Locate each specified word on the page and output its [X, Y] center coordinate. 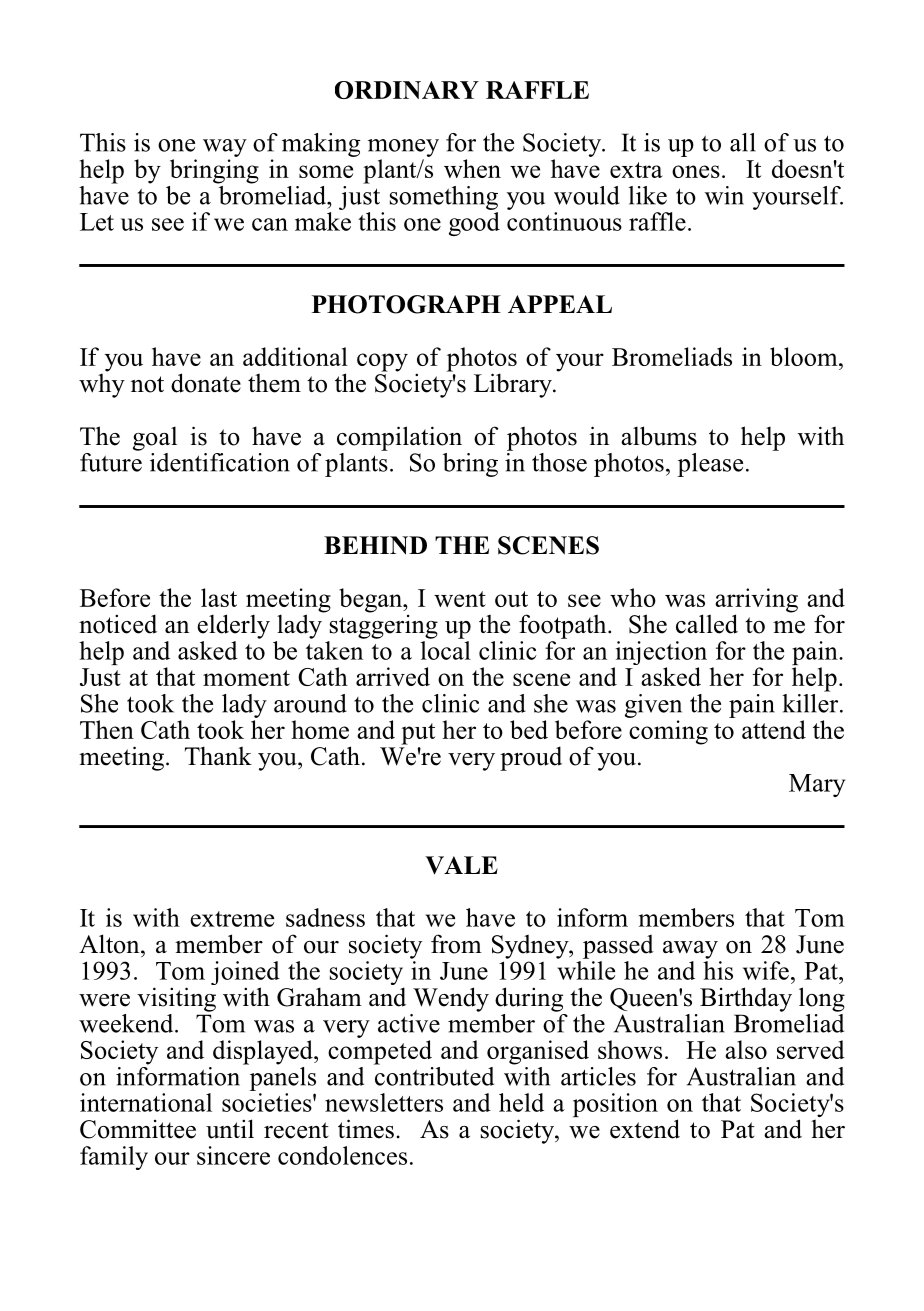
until [230, 1129]
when [472, 168]
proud [531, 758]
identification [220, 462]
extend [645, 1129]
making [321, 145]
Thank [218, 755]
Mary [817, 785]
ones [696, 171]
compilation [399, 438]
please [710, 465]
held [521, 1102]
